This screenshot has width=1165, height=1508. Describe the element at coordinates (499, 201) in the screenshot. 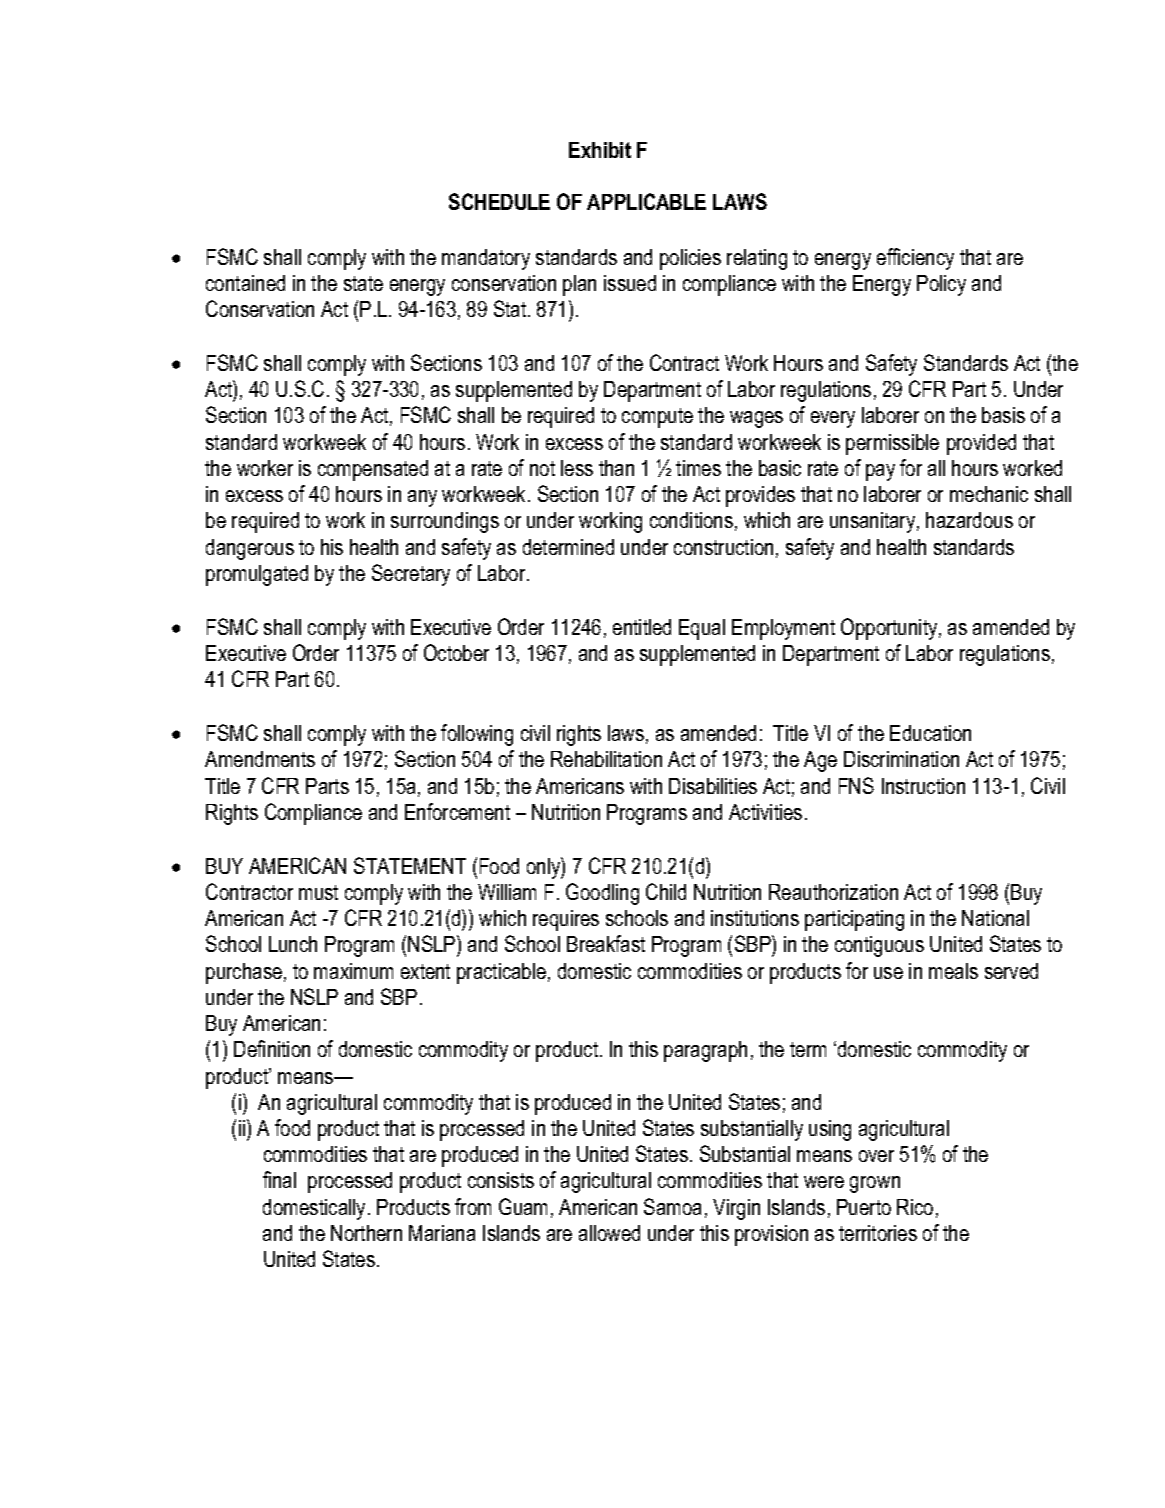

I see `SCHEDULE` at that location.
